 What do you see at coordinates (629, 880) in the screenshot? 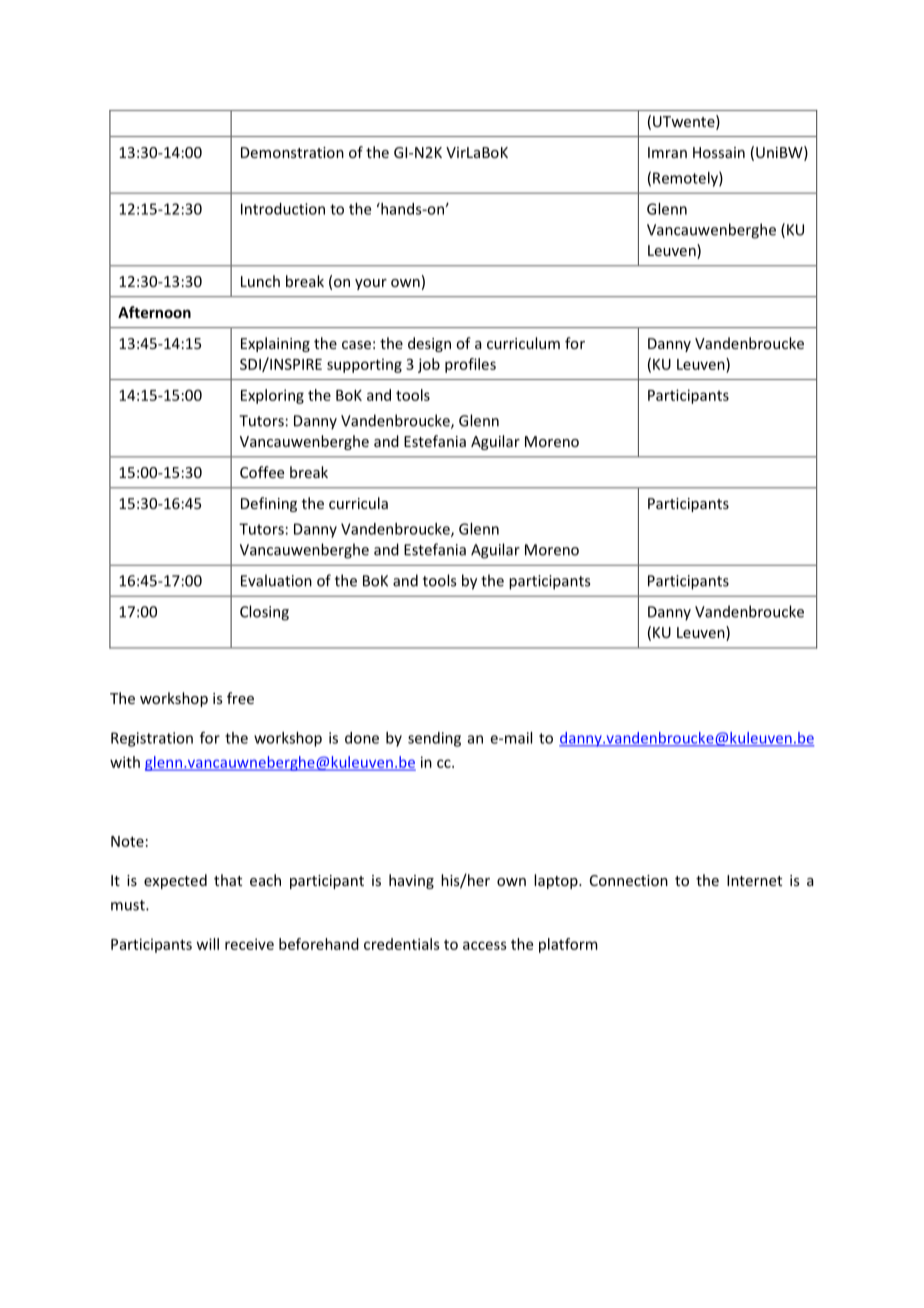
I see `Connection` at bounding box center [629, 880].
